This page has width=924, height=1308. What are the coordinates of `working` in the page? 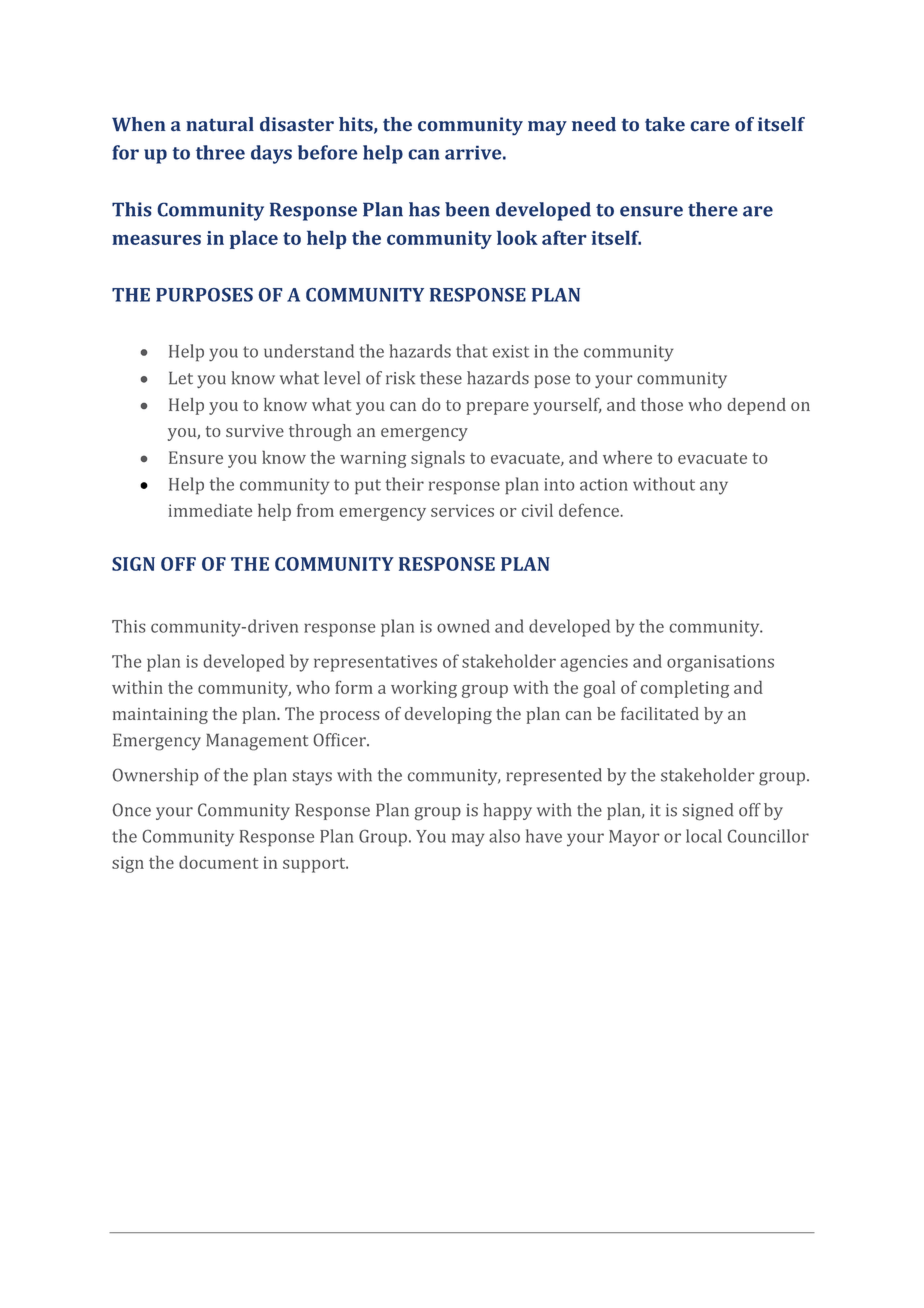 It's located at (424, 689).
